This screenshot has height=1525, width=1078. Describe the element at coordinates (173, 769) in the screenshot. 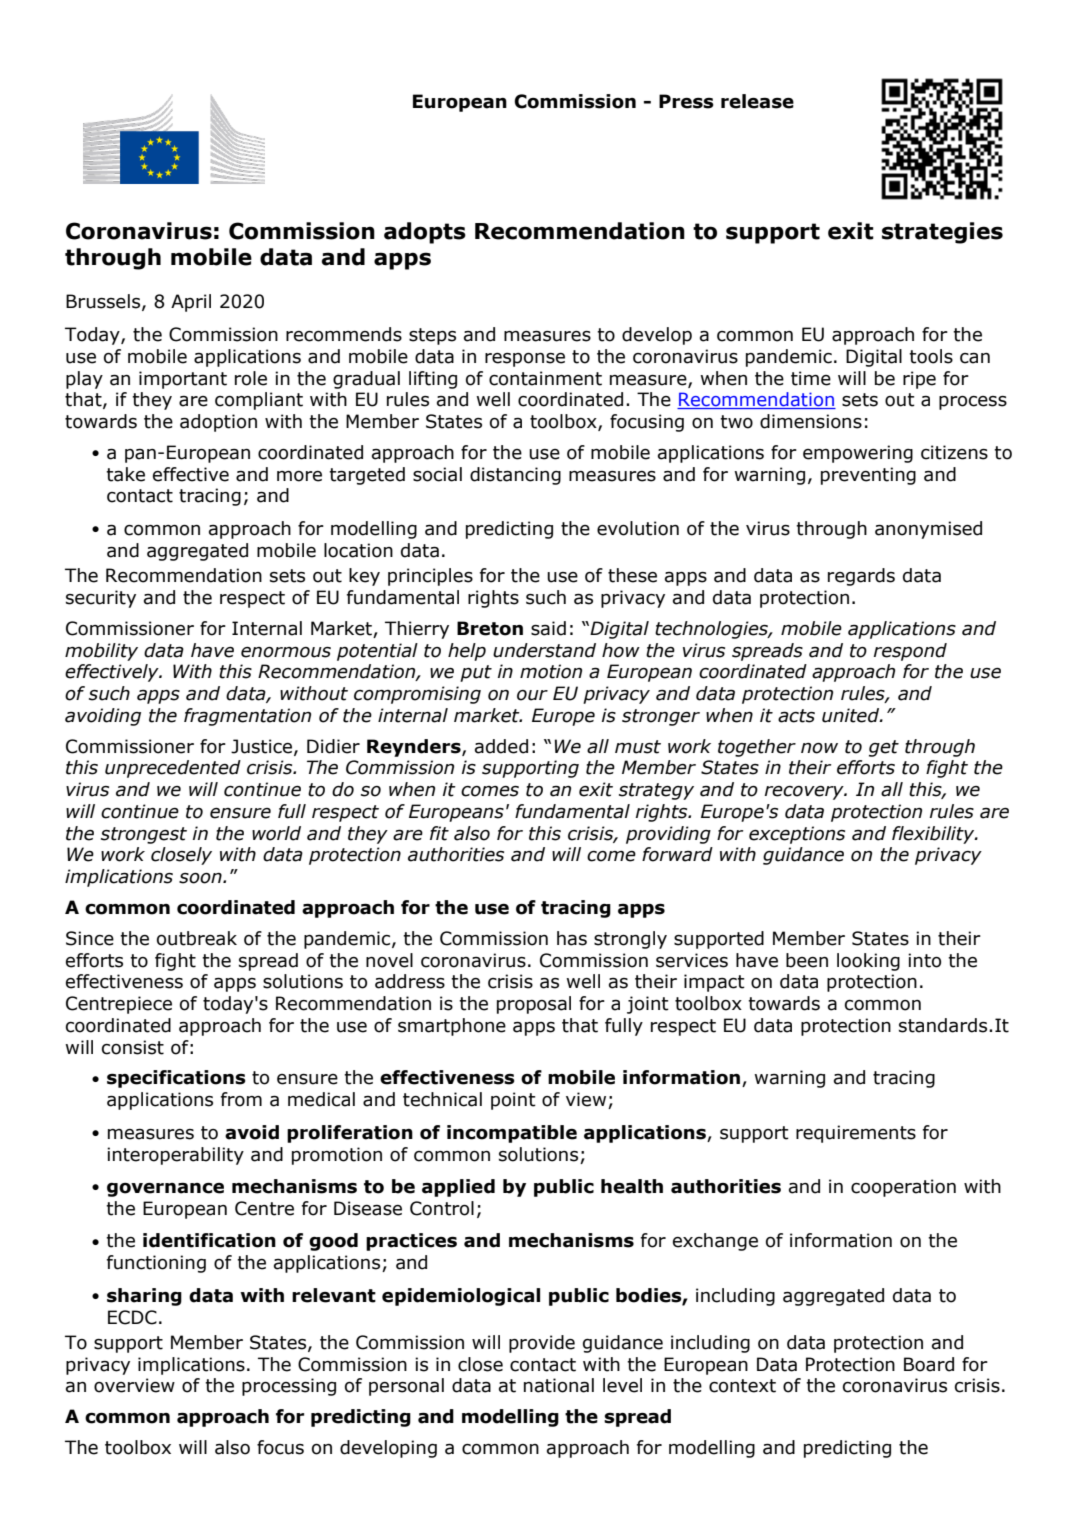

I see `unprecedented` at that location.
